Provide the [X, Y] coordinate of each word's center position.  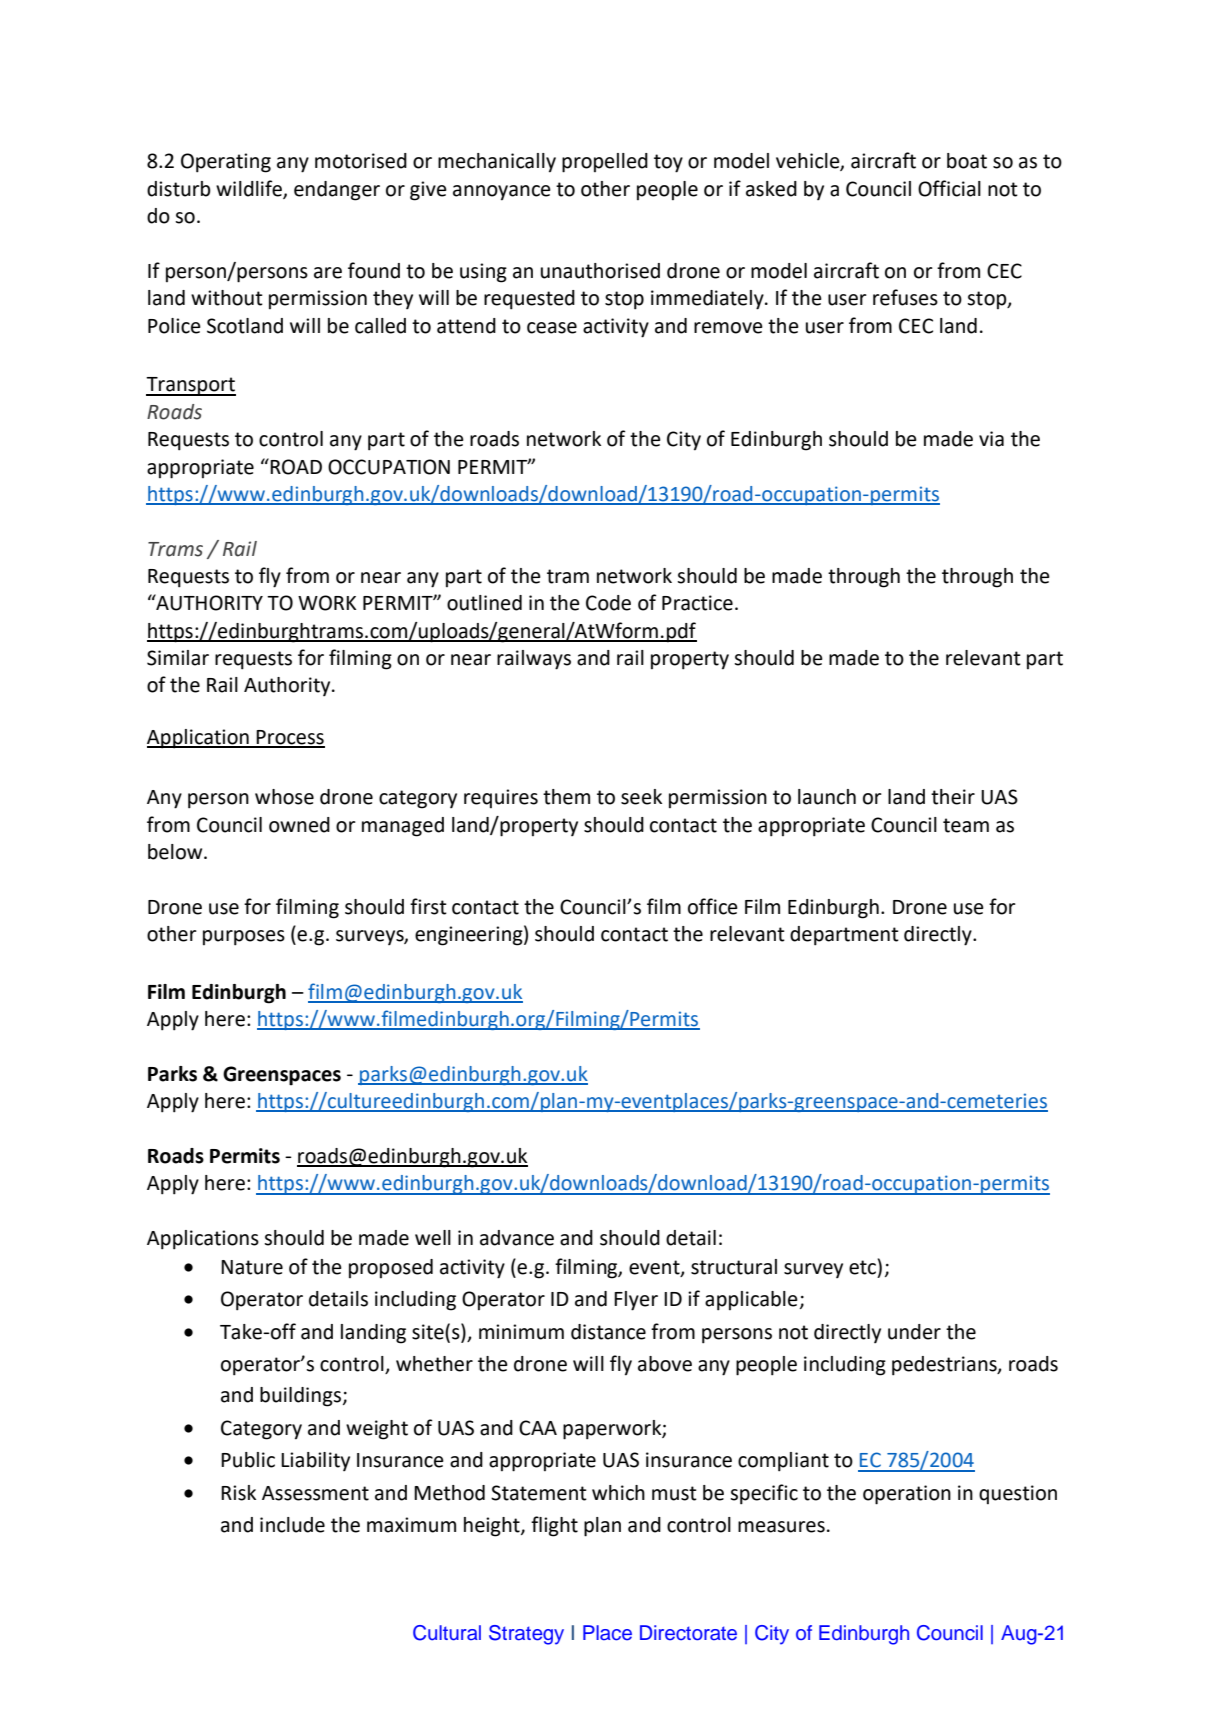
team [966, 825]
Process [290, 738]
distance [608, 1332]
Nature [252, 1267]
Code [608, 603]
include [292, 1525]
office [713, 906]
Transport [191, 386]
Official [949, 188]
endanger [337, 191]
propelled [605, 163]
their [953, 797]
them [566, 797]
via [991, 439]
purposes [244, 938]
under [914, 1332]
